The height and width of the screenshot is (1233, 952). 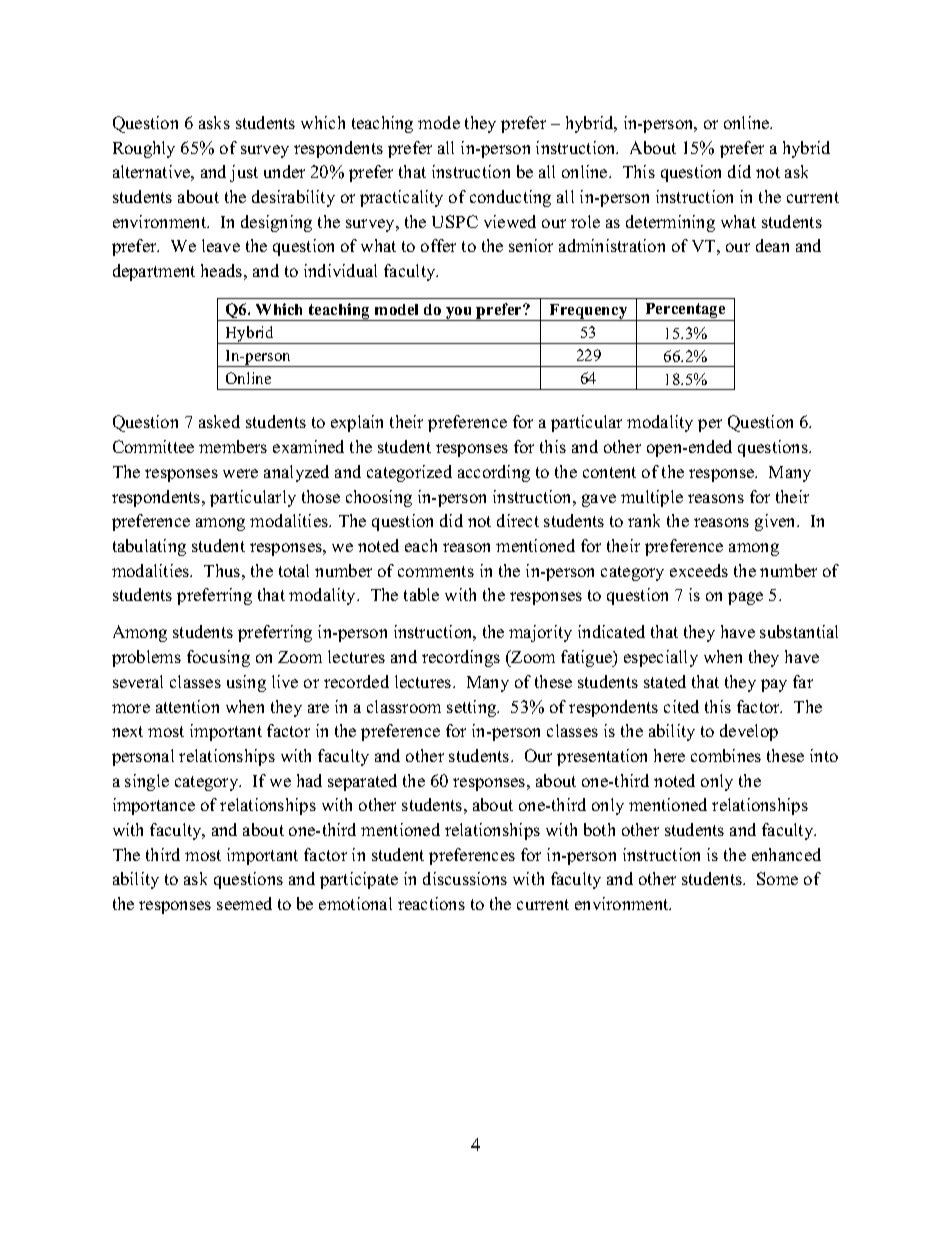 What do you see at coordinates (465, 878) in the screenshot?
I see `discussions` at bounding box center [465, 878].
